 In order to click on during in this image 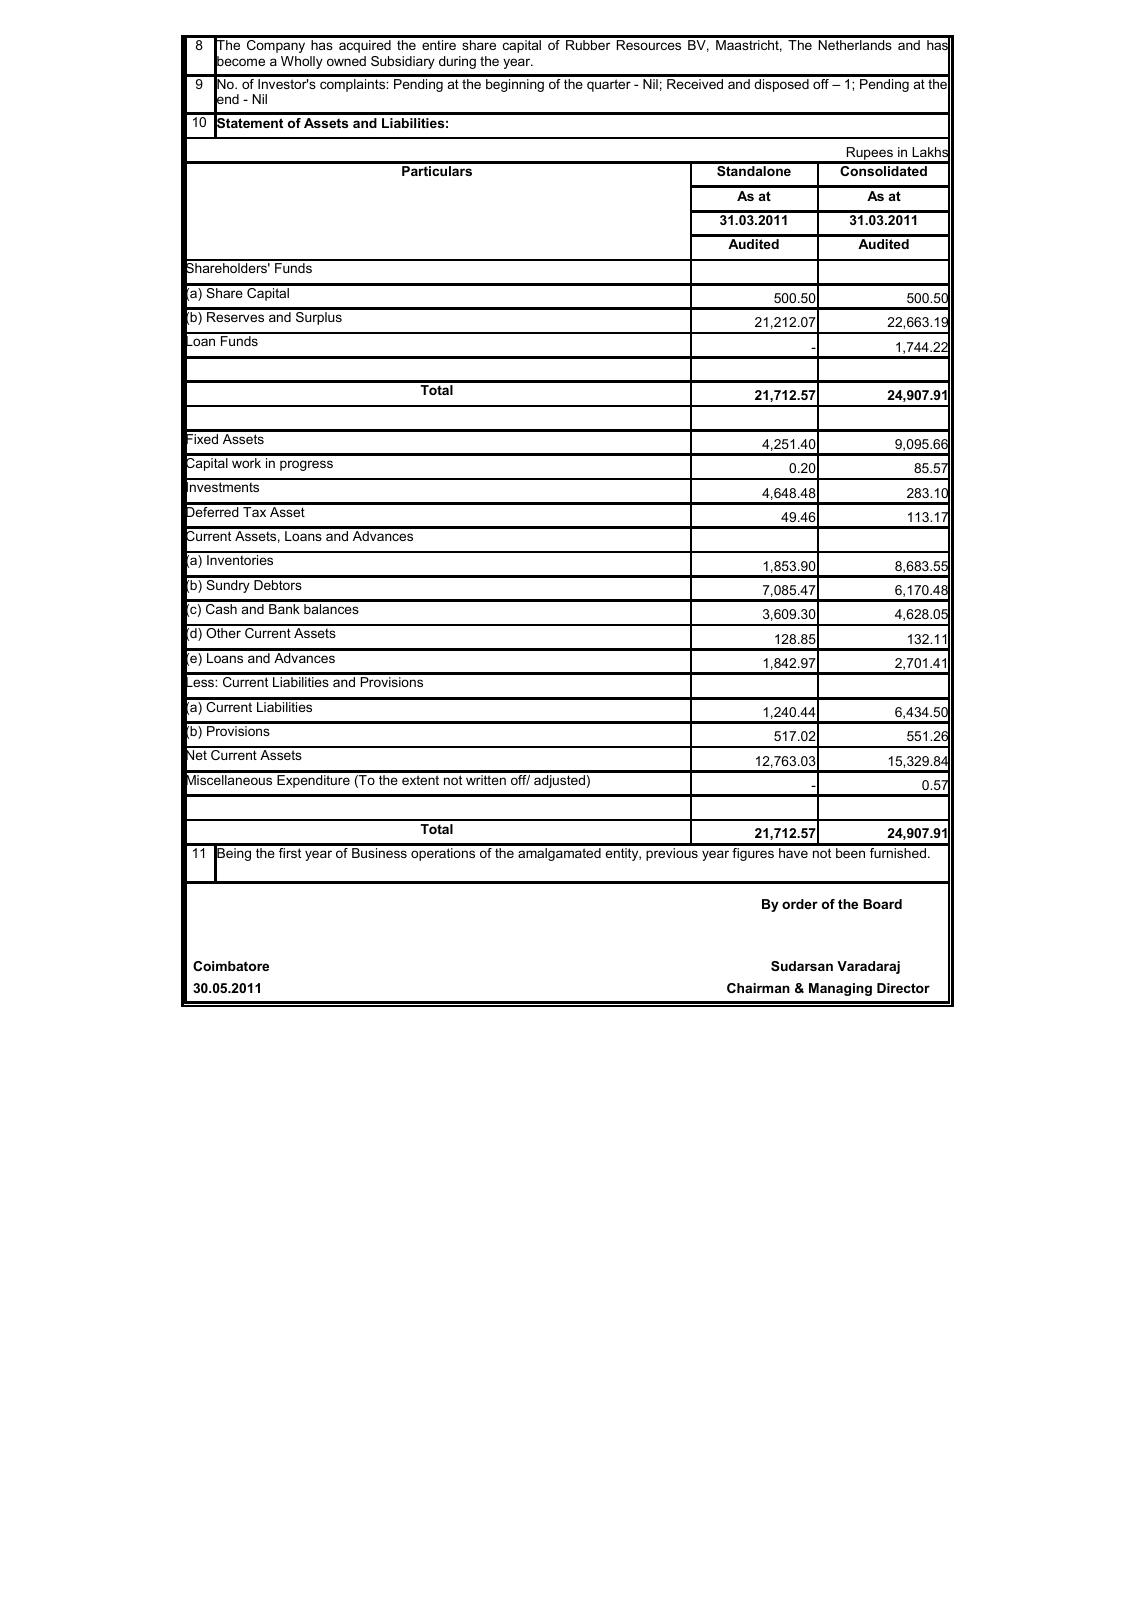, I will do `click(457, 62)`.
